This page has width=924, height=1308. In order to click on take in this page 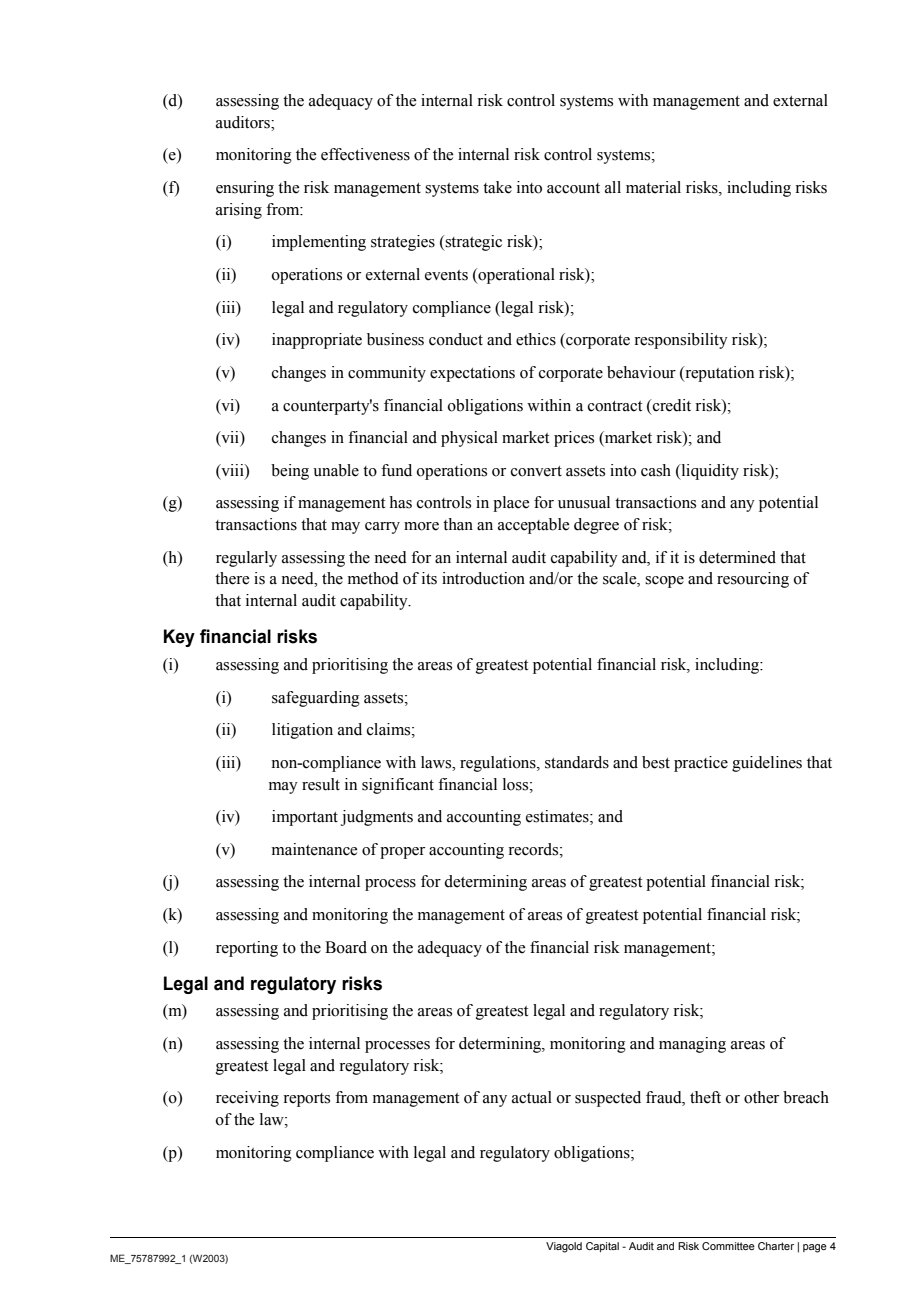, I will do `click(497, 187)`.
